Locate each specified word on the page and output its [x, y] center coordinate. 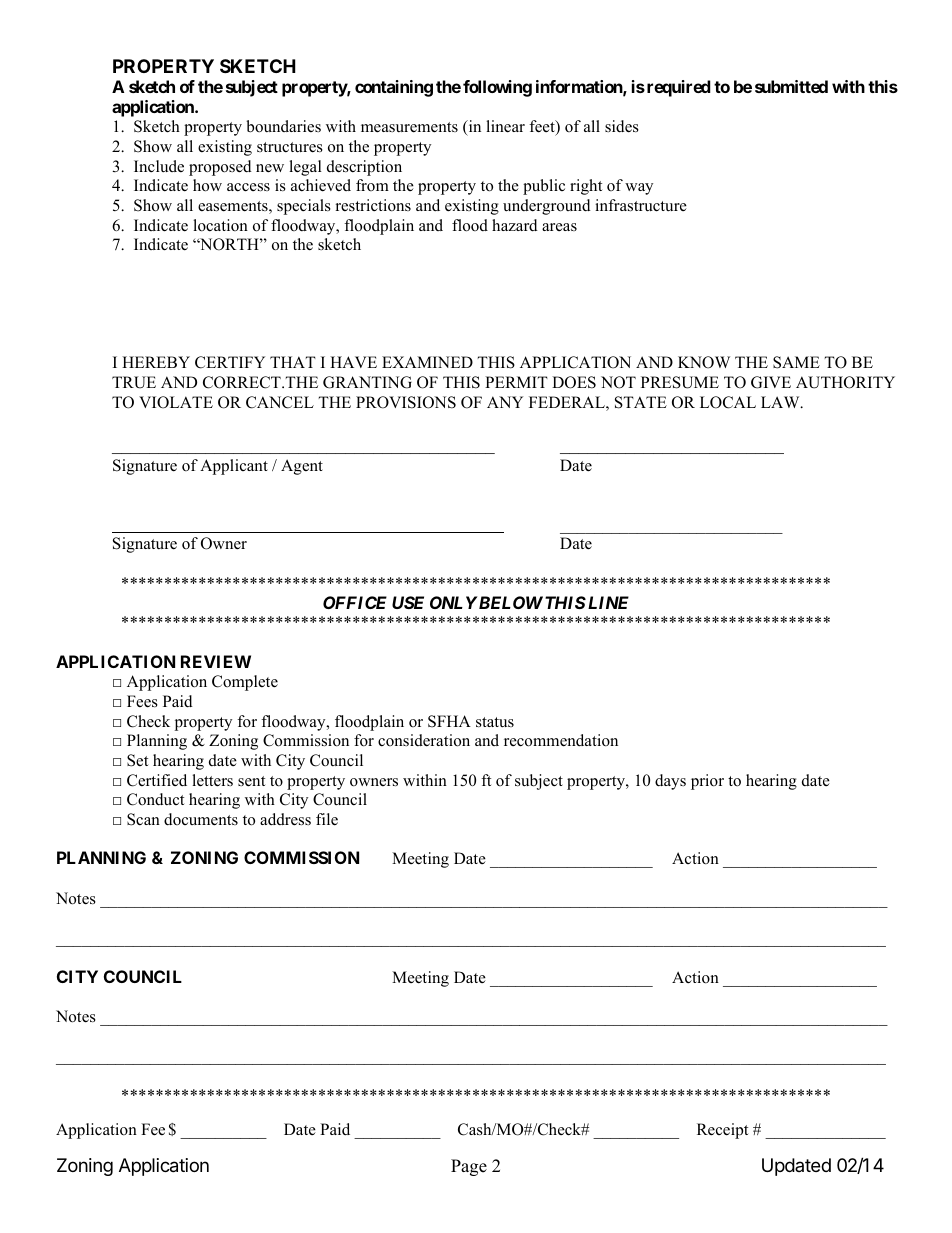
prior [707, 782]
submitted [791, 86]
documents [201, 819]
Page [469, 1167]
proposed [220, 168]
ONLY [454, 602]
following [497, 88]
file [327, 819]
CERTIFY [230, 362]
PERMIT [516, 382]
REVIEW [216, 661]
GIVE [771, 382]
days [670, 782]
